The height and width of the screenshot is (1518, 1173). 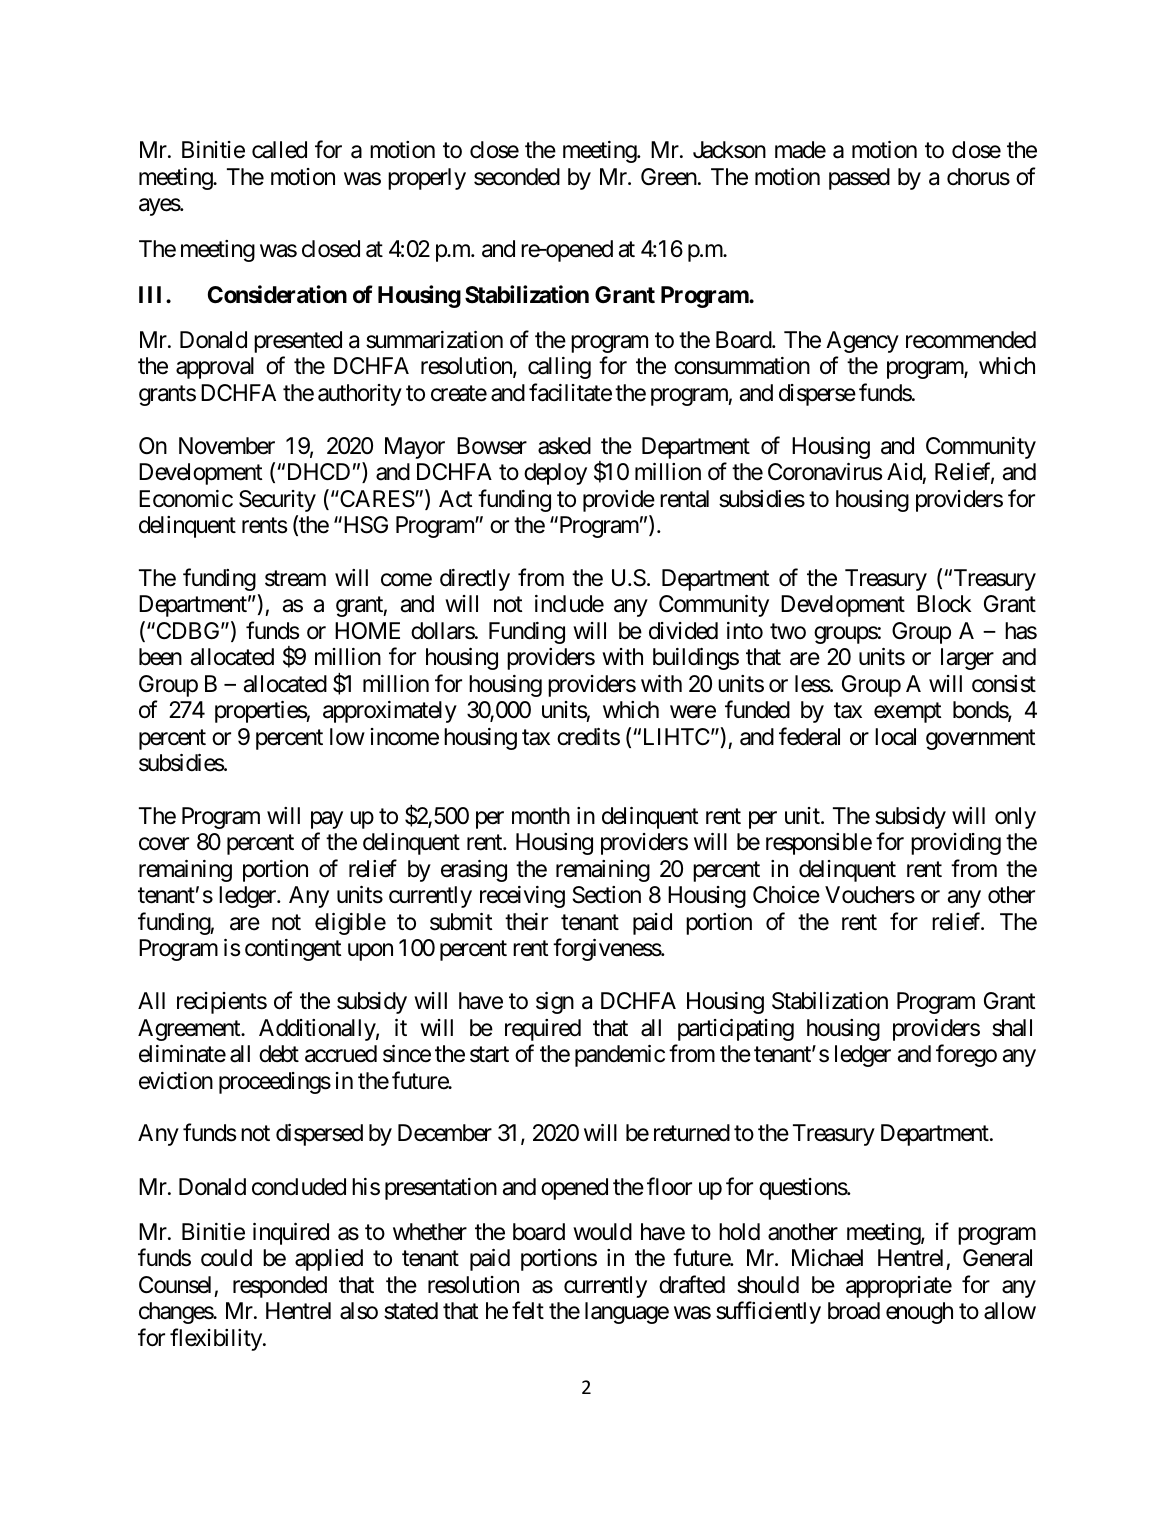 I want to click on Block, so click(x=944, y=604).
